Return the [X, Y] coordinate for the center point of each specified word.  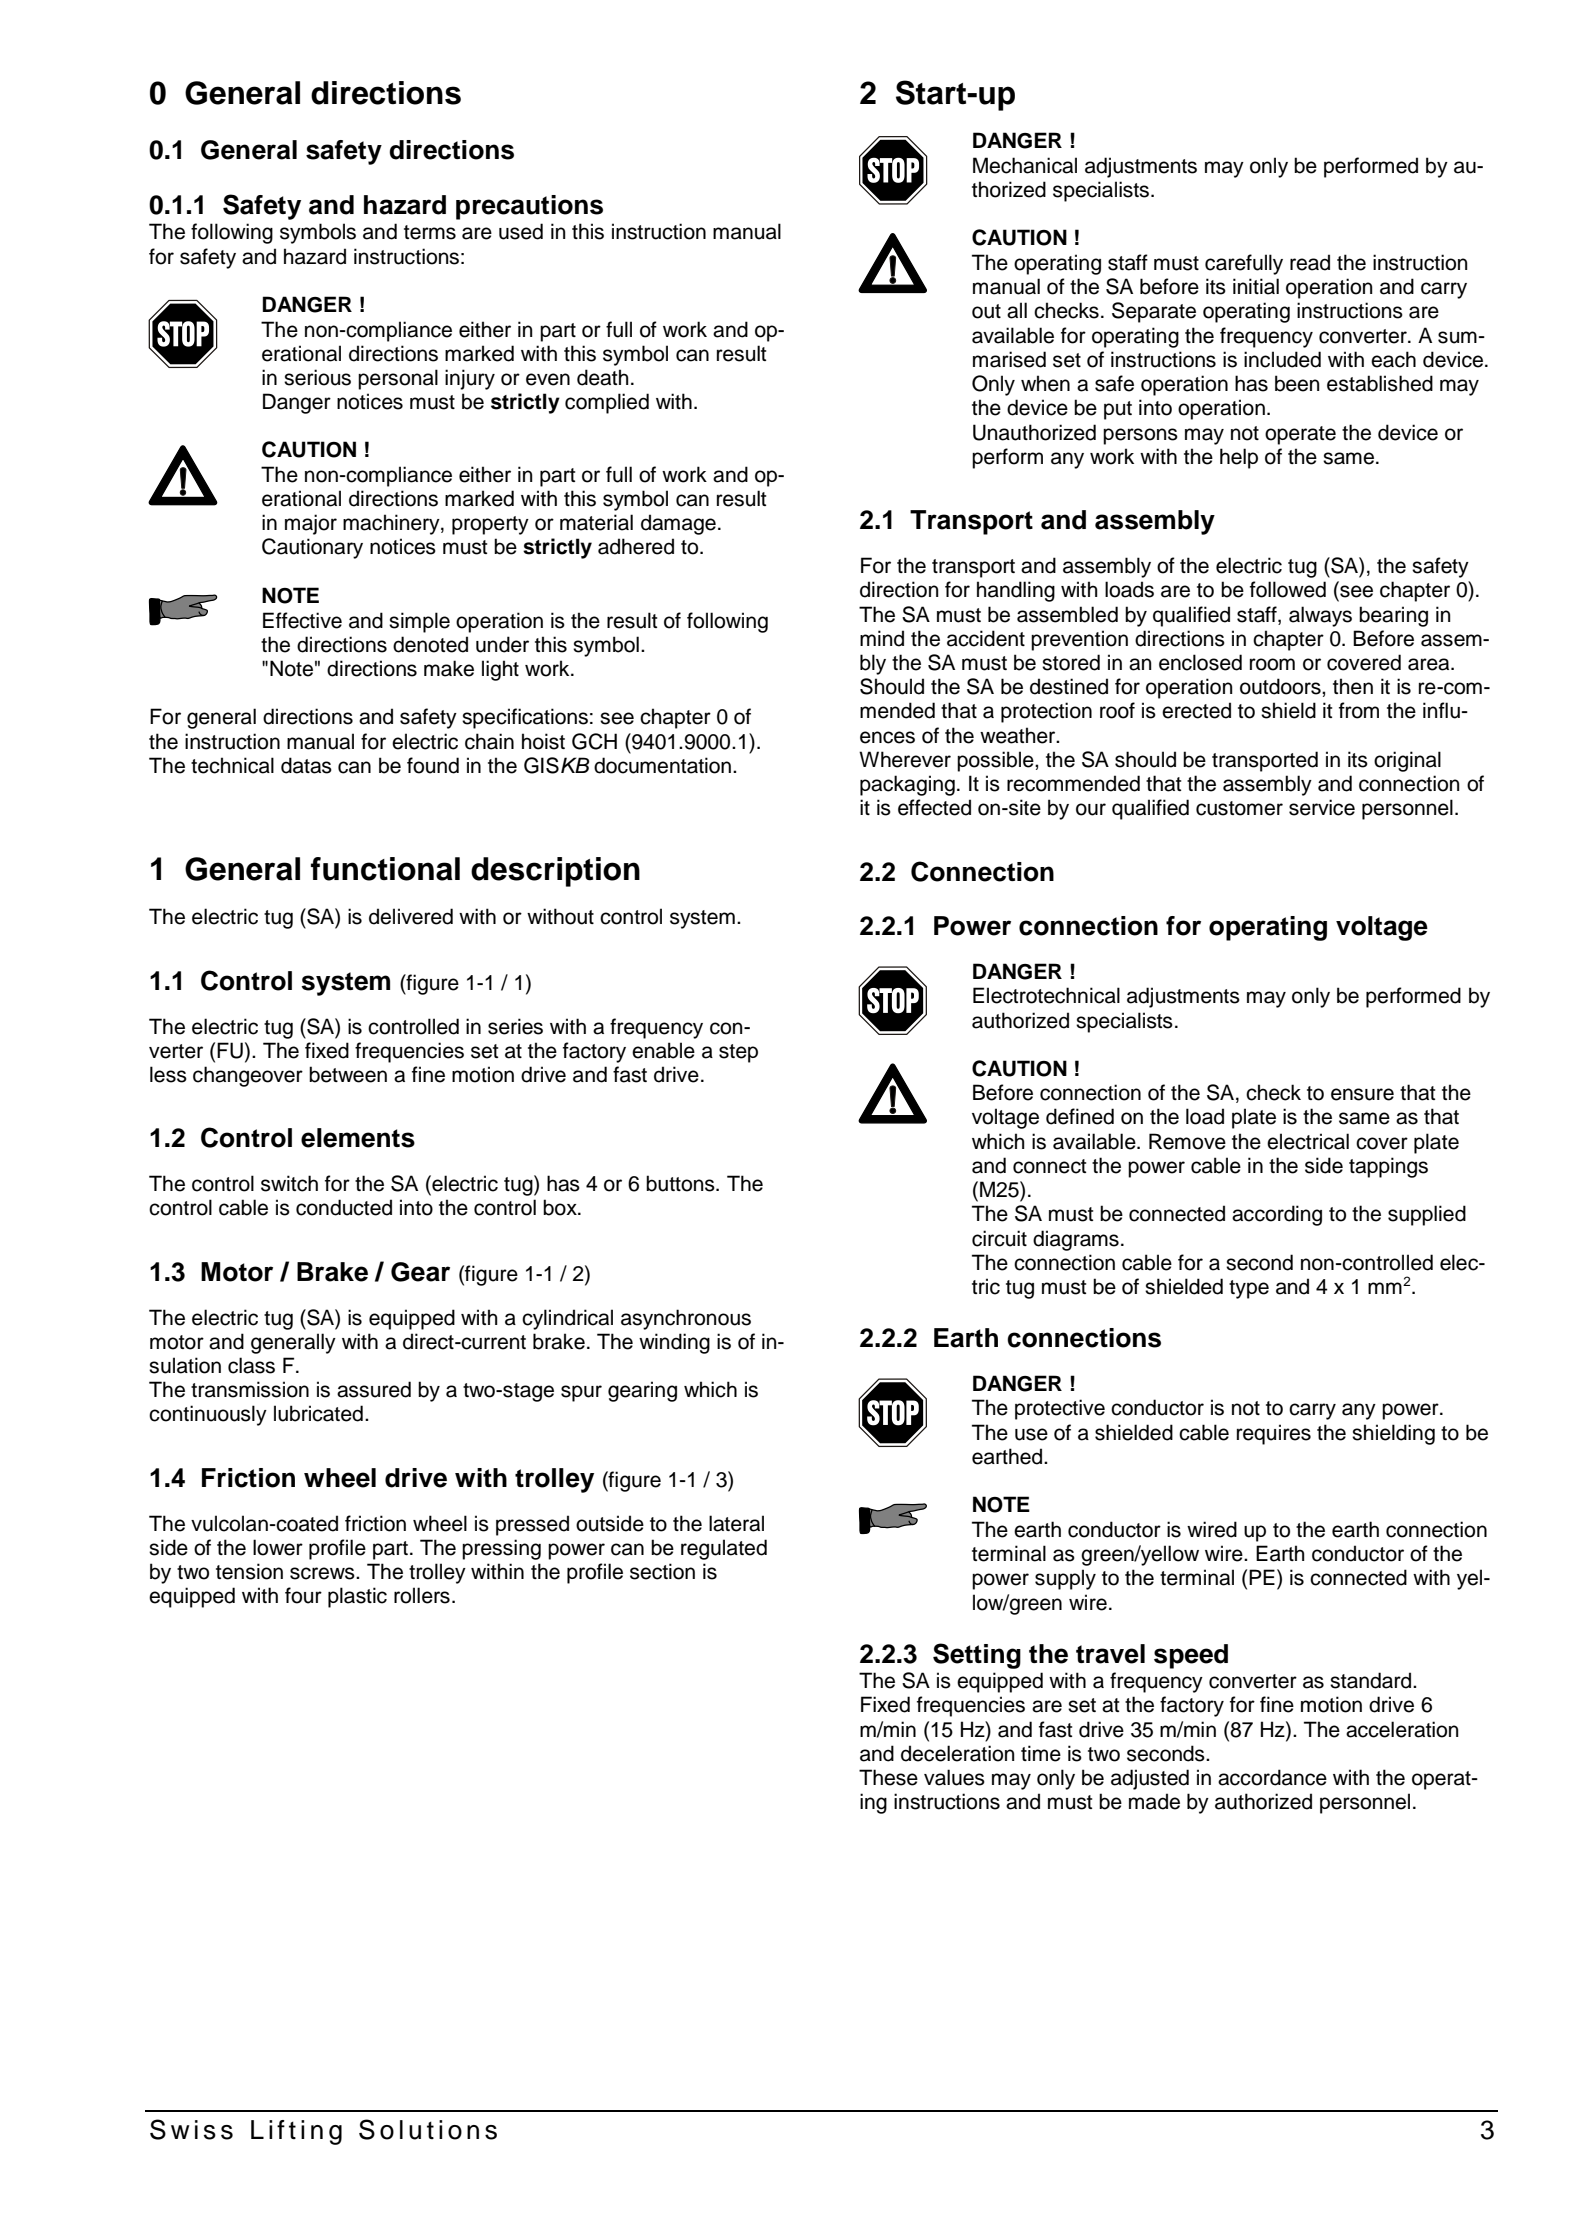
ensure [1362, 1094]
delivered [411, 916]
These [888, 1777]
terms [430, 232]
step [738, 1053]
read [1310, 262]
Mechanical [1025, 165]
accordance [1272, 1777]
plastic [357, 1597]
